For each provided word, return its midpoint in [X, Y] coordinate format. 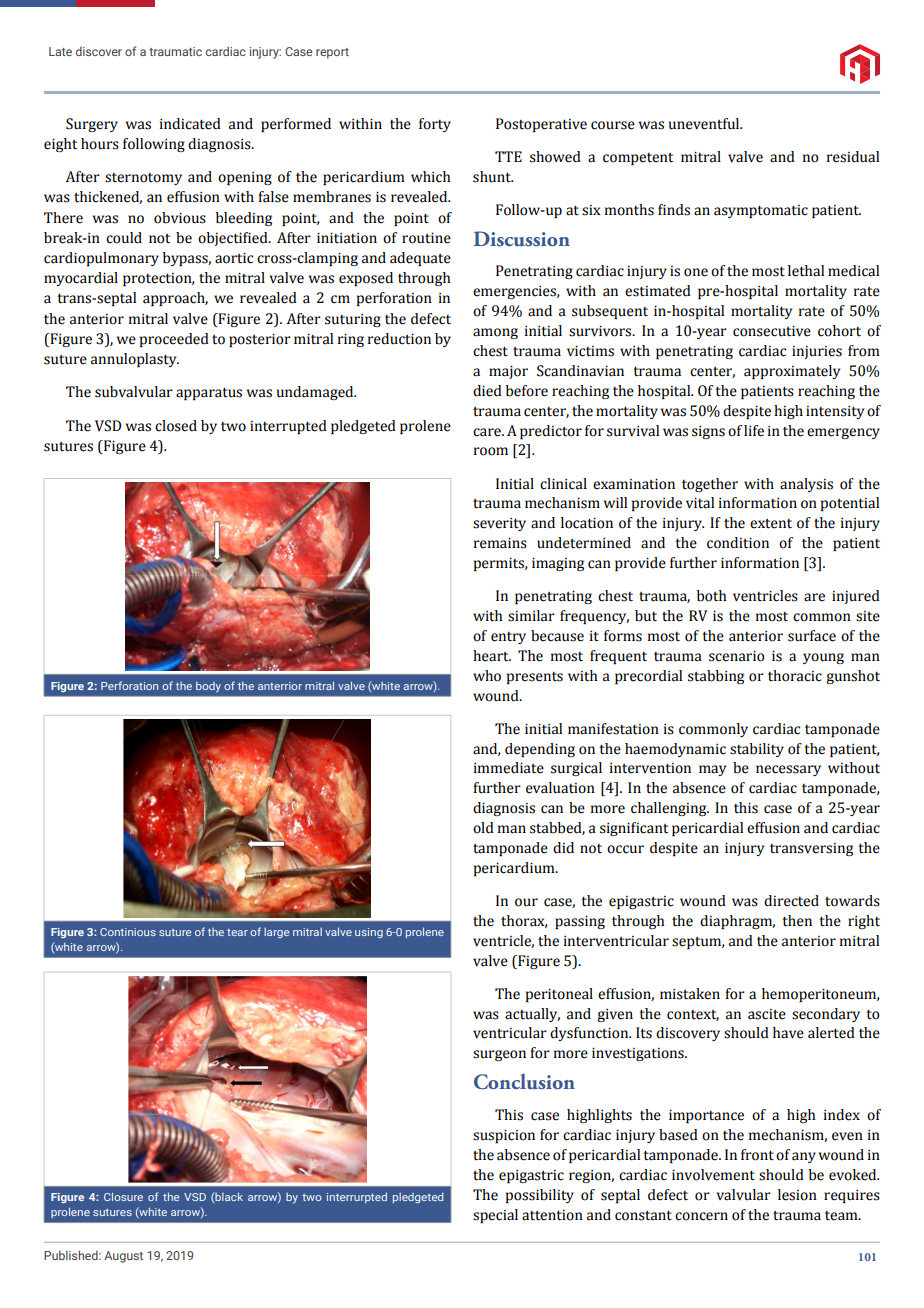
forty [435, 125]
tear [237, 932]
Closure [123, 1196]
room [491, 451]
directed [791, 901]
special [495, 1216]
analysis [806, 485]
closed [176, 426]
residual [853, 157]
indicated [190, 124]
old [483, 828]
